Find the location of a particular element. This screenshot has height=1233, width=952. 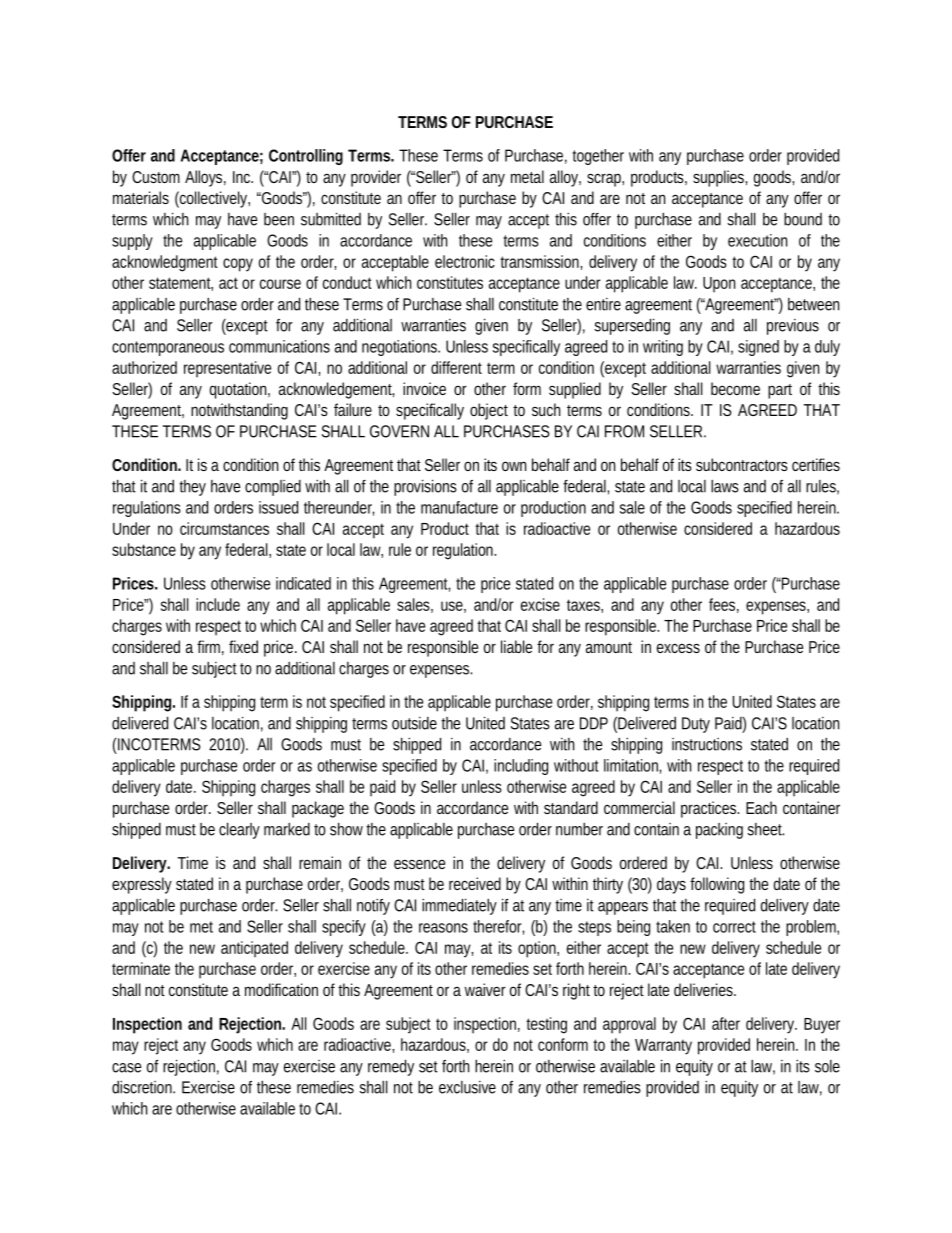

firm is located at coordinates (210, 647).
